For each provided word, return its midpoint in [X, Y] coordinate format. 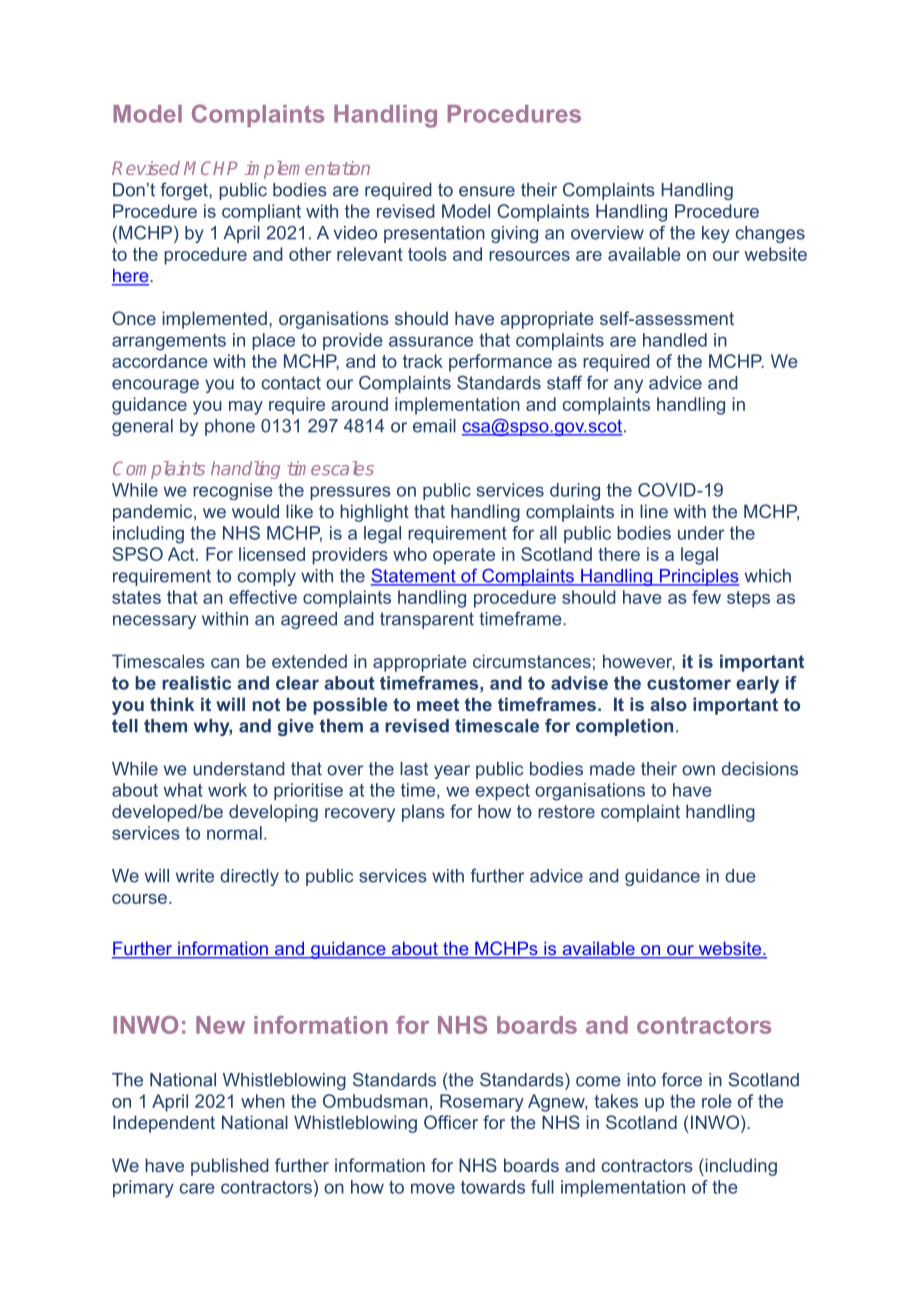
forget [185, 191]
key [716, 234]
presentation [434, 234]
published [230, 1167]
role [717, 1101]
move [433, 1188]
